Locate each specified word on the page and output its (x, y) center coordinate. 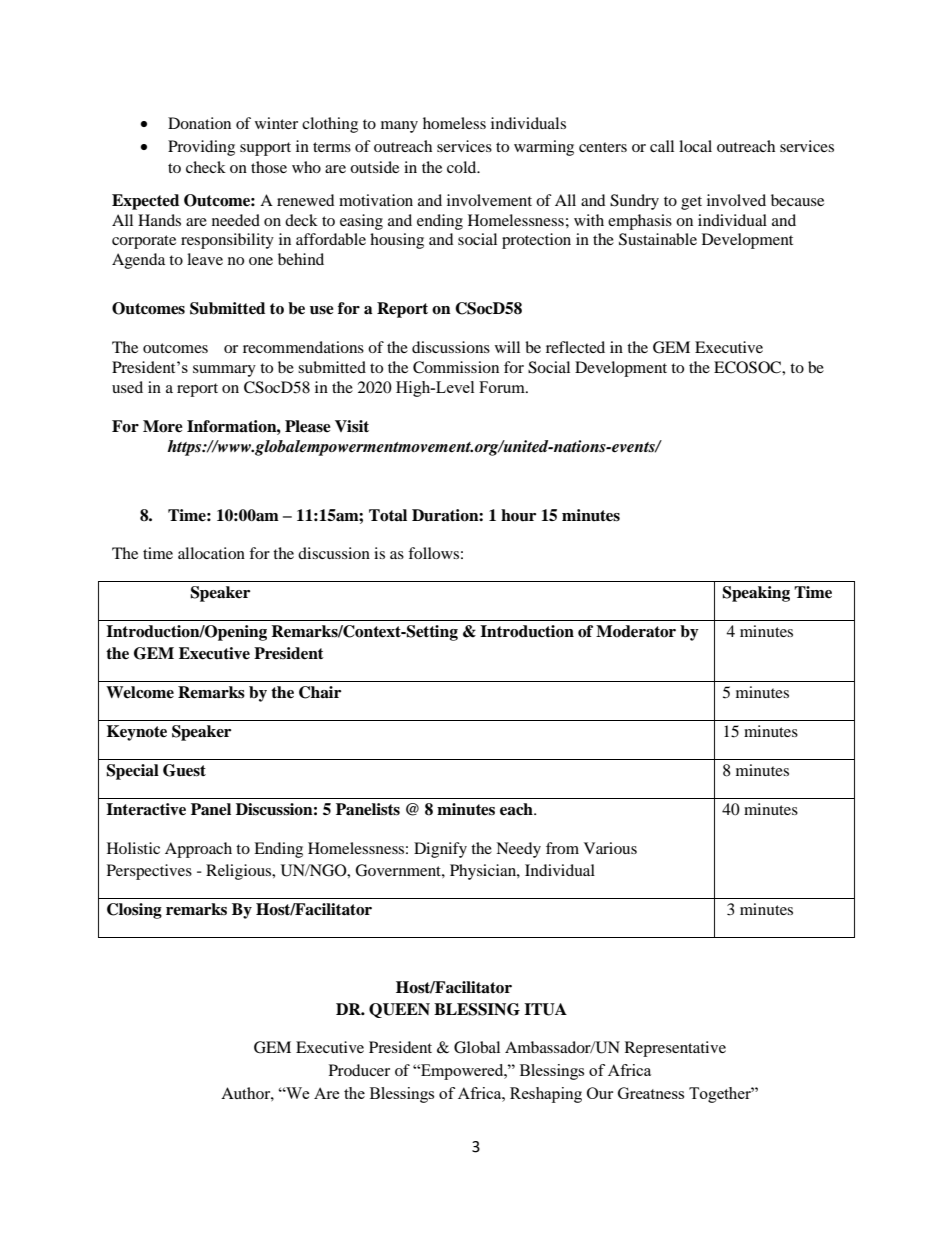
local (695, 146)
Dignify (440, 850)
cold (463, 167)
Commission (456, 367)
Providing (201, 148)
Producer (359, 1070)
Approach (198, 850)
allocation (211, 553)
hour (518, 515)
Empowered (462, 1072)
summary (224, 371)
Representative (675, 1049)
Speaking (756, 594)
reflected (575, 347)
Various (610, 848)
